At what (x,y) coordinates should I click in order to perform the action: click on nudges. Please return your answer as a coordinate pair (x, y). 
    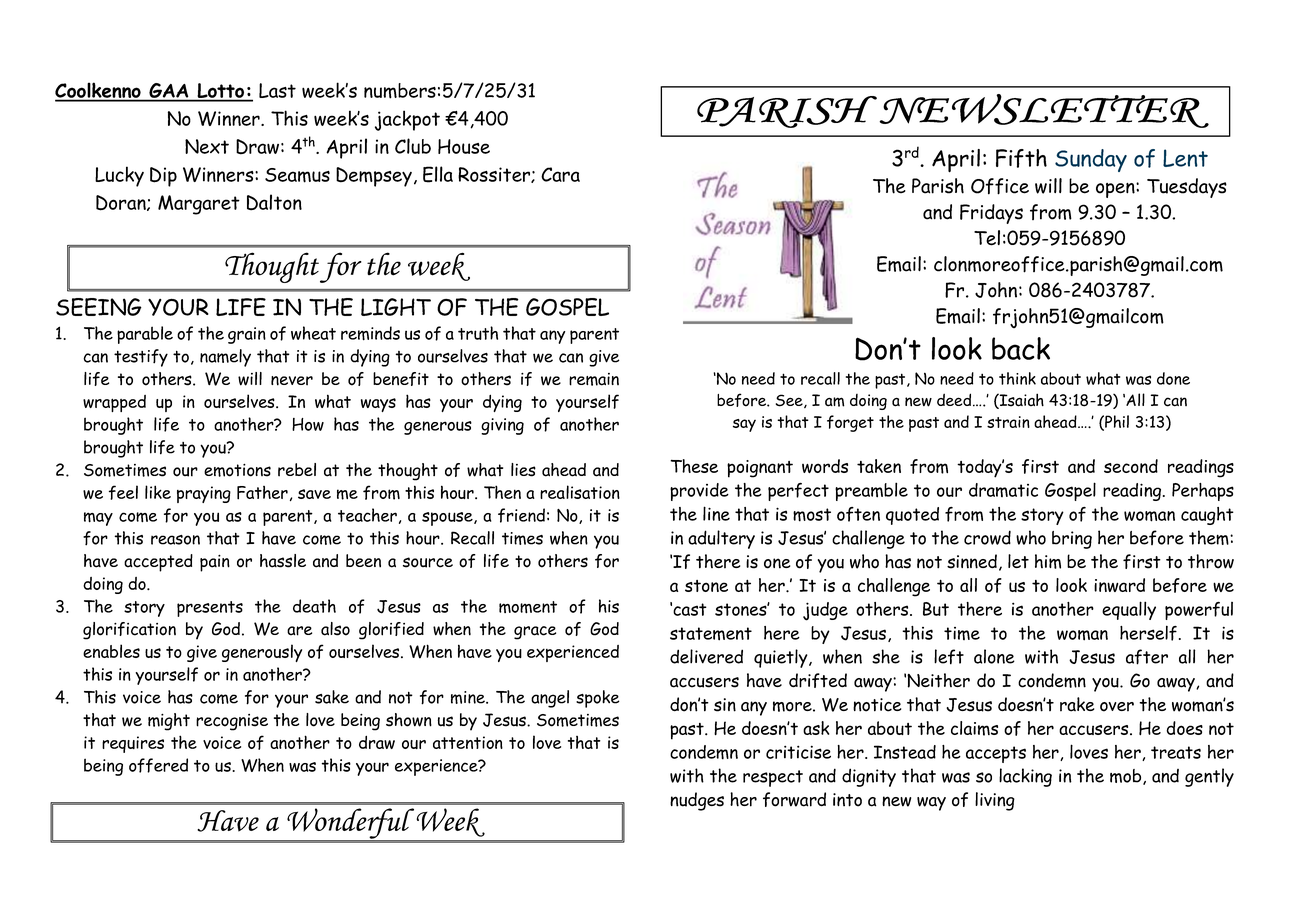
    Looking at the image, I should click on (697, 801).
